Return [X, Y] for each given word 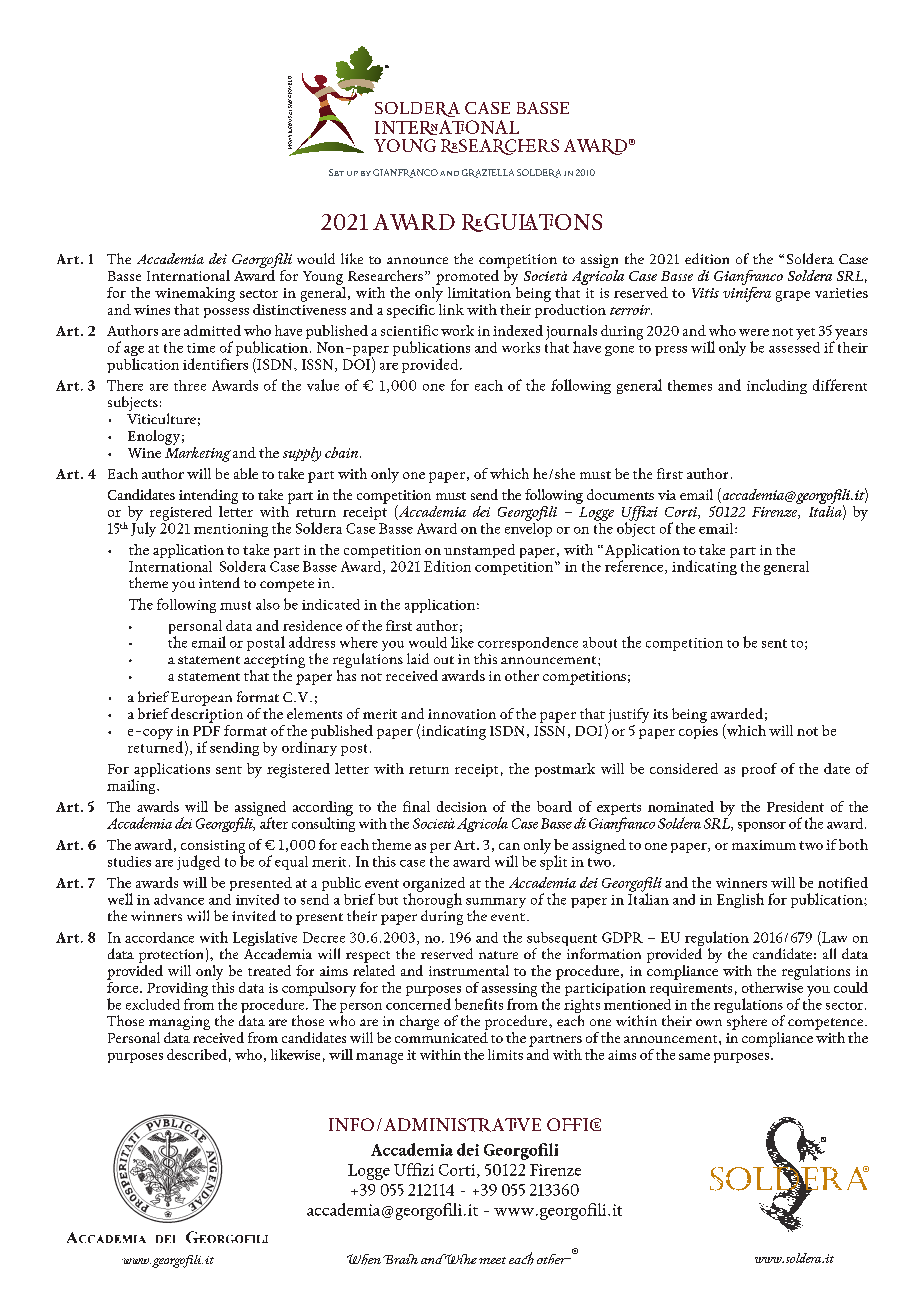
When [364, 1259]
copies [698, 732]
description [207, 714]
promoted [467, 277]
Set [336, 172]
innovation [462, 714]
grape [793, 296]
